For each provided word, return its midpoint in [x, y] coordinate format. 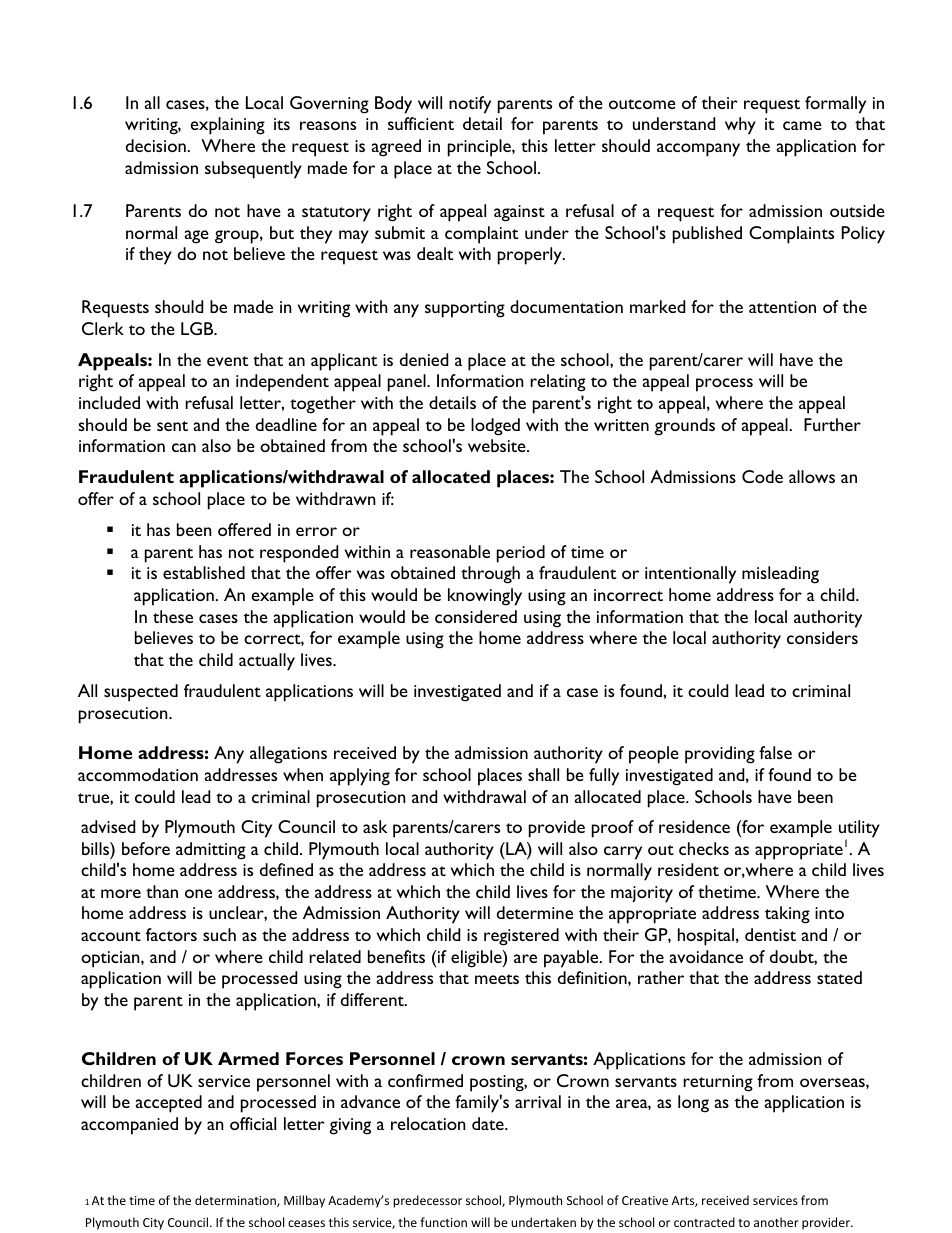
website [498, 445]
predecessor [427, 1201]
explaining [227, 126]
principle [480, 148]
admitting [211, 851]
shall [543, 774]
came [802, 125]
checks [704, 848]
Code [762, 476]
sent [172, 426]
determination [236, 1201]
